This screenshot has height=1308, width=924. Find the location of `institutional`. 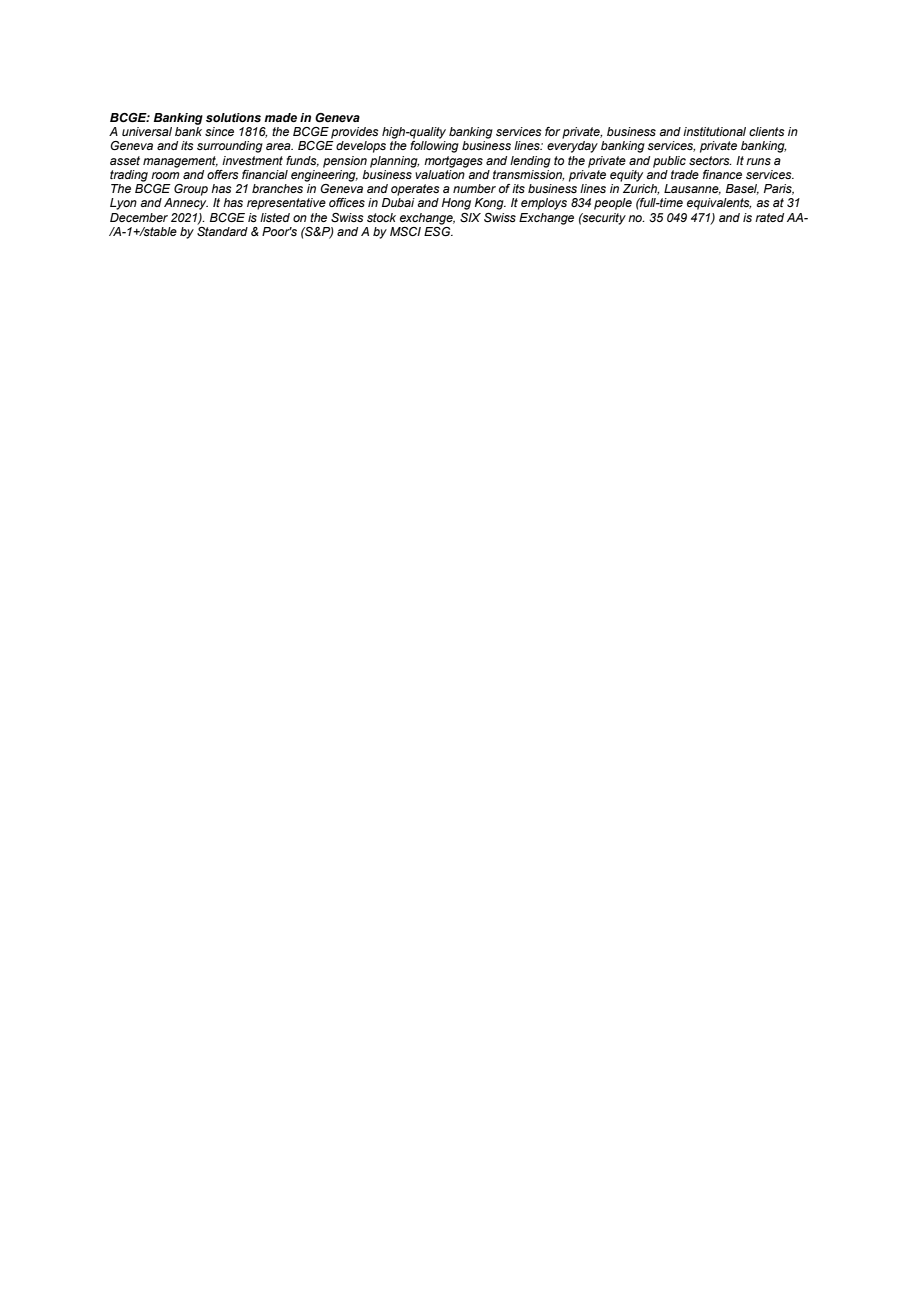

institutional is located at coordinates (714, 131).
